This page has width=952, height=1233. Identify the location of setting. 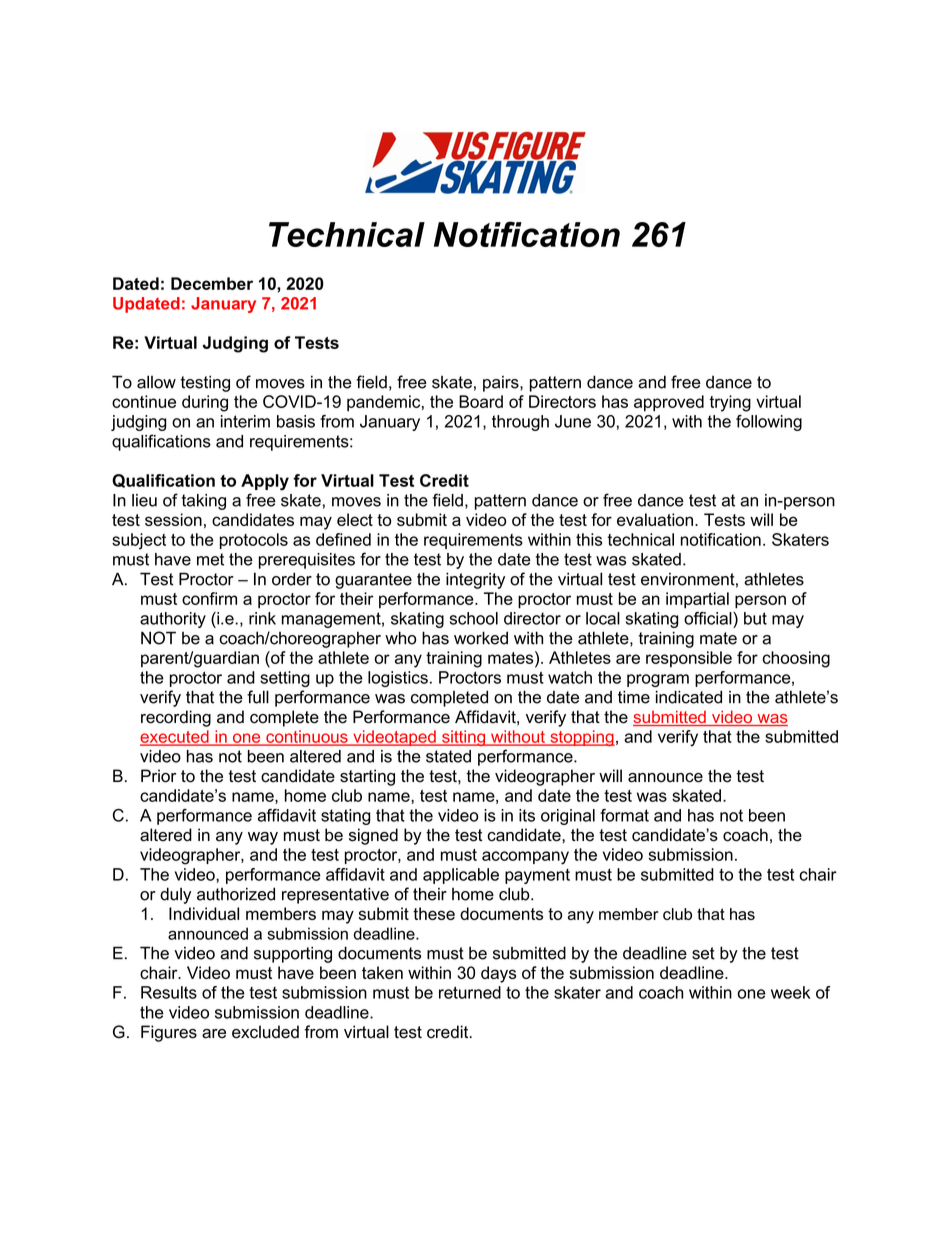
(285, 679).
